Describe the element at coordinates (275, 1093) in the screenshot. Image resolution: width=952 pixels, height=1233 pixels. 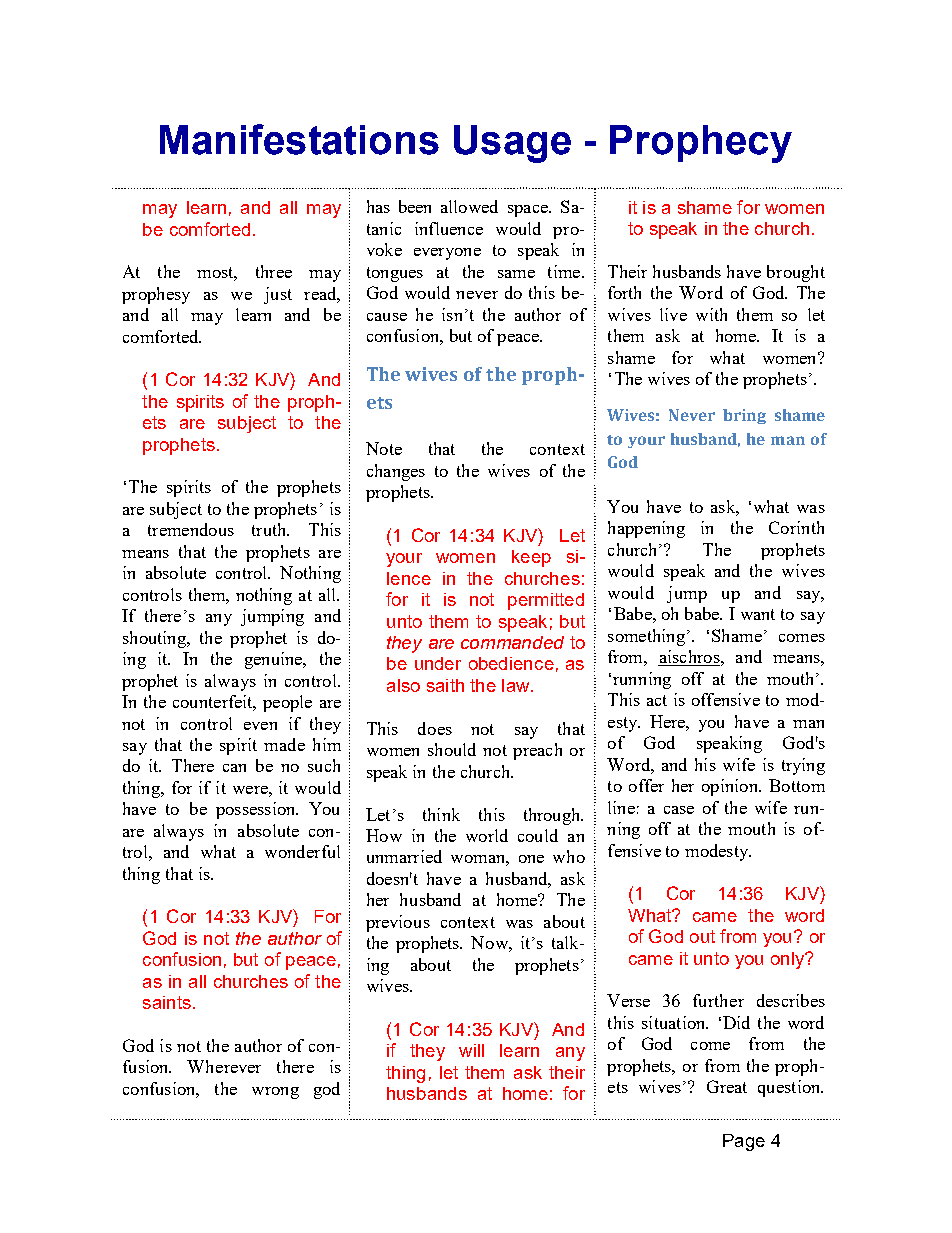
I see `wrong` at that location.
